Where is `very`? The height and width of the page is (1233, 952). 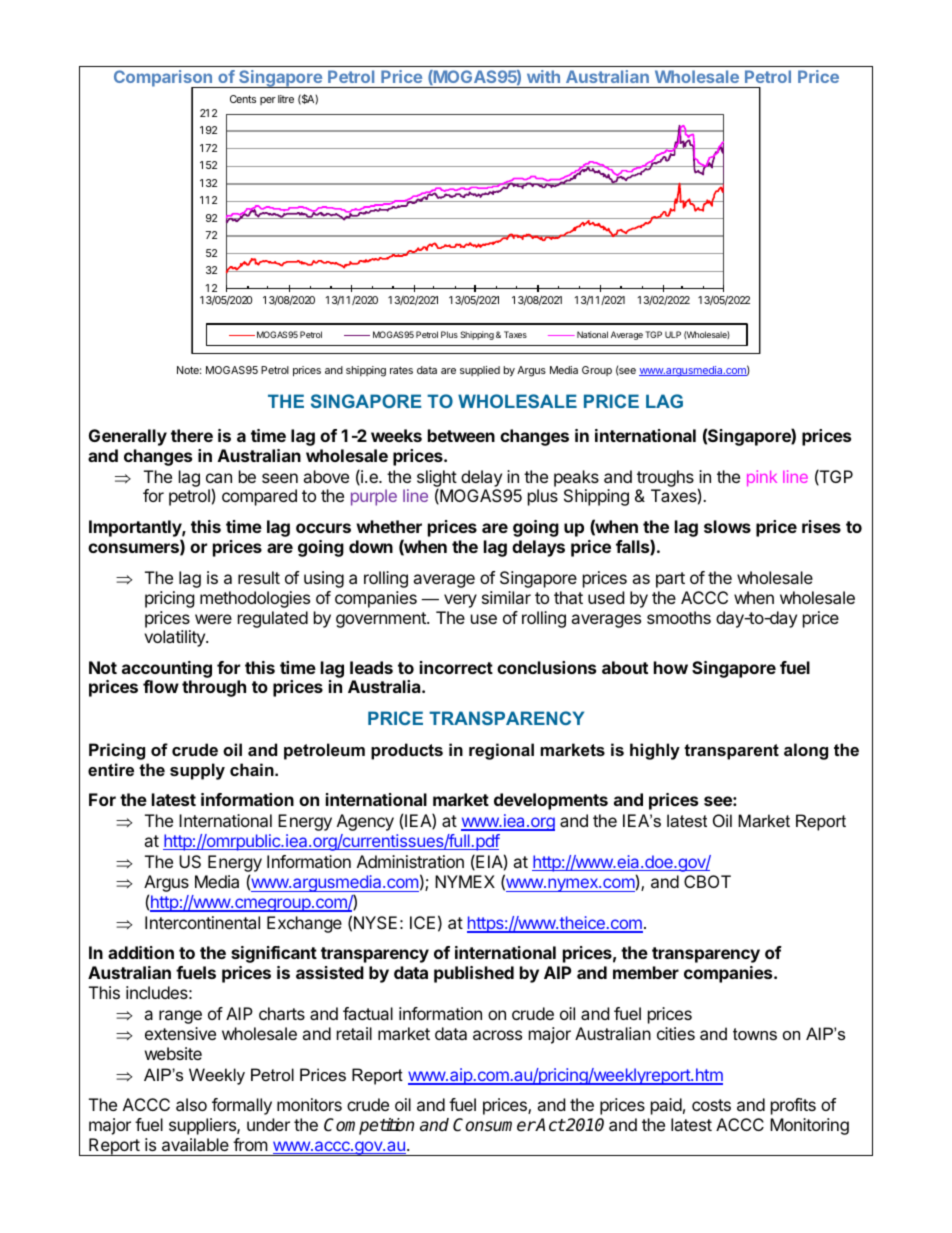
very is located at coordinates (460, 601).
